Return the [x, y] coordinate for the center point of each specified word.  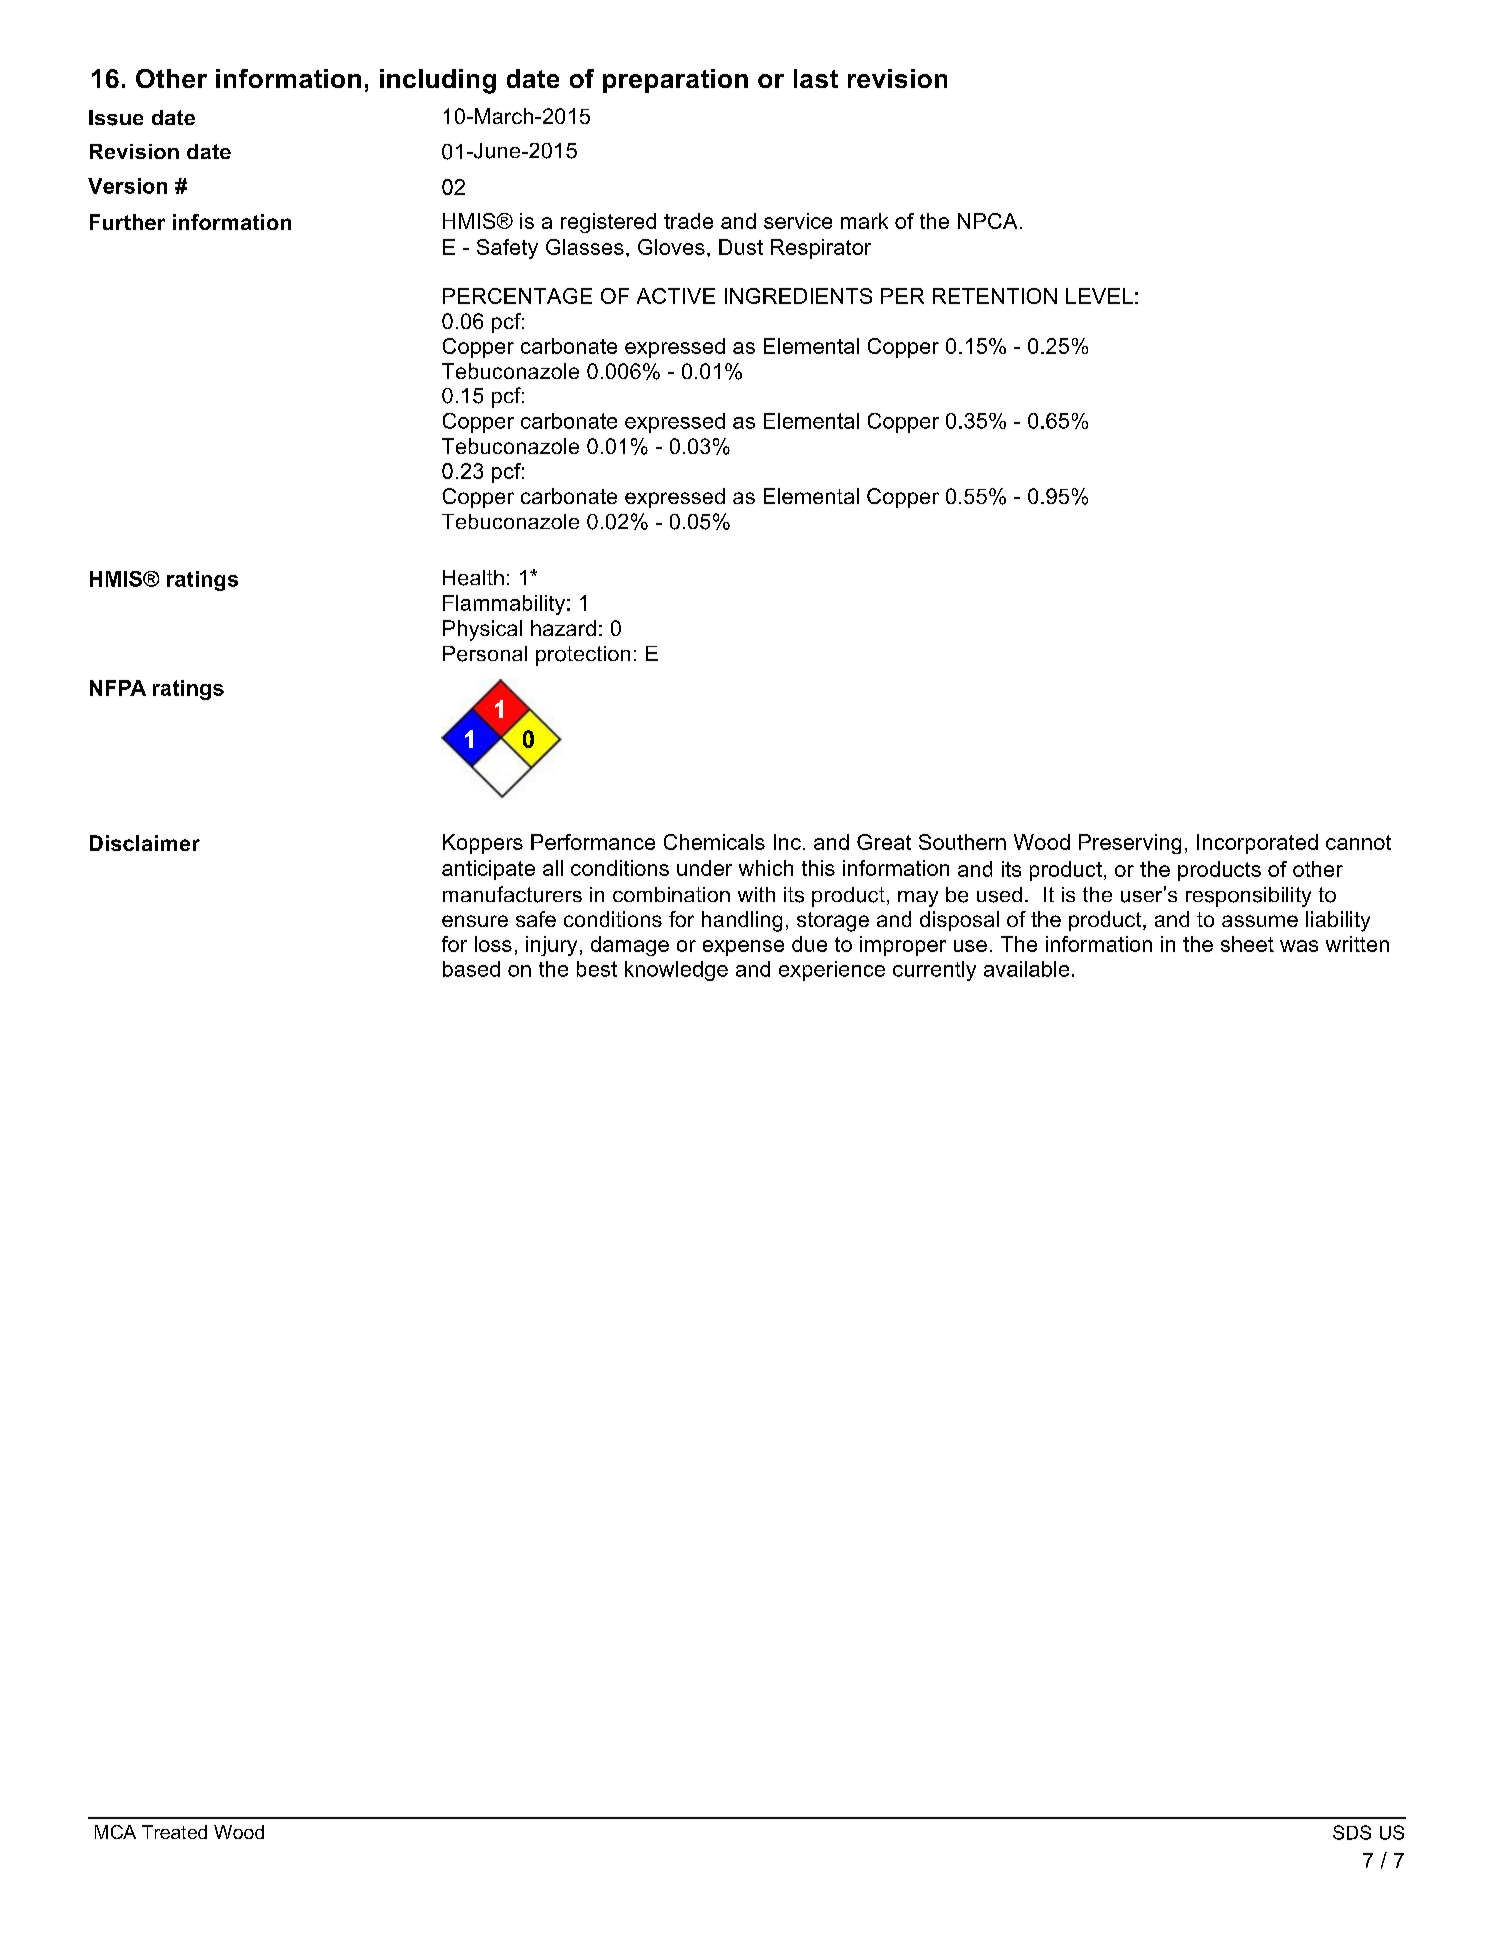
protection [583, 656]
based [471, 969]
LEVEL [1099, 296]
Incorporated [1257, 844]
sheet [1247, 944]
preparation [675, 81]
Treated [174, 1832]
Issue [116, 118]
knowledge [676, 971]
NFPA [118, 688]
